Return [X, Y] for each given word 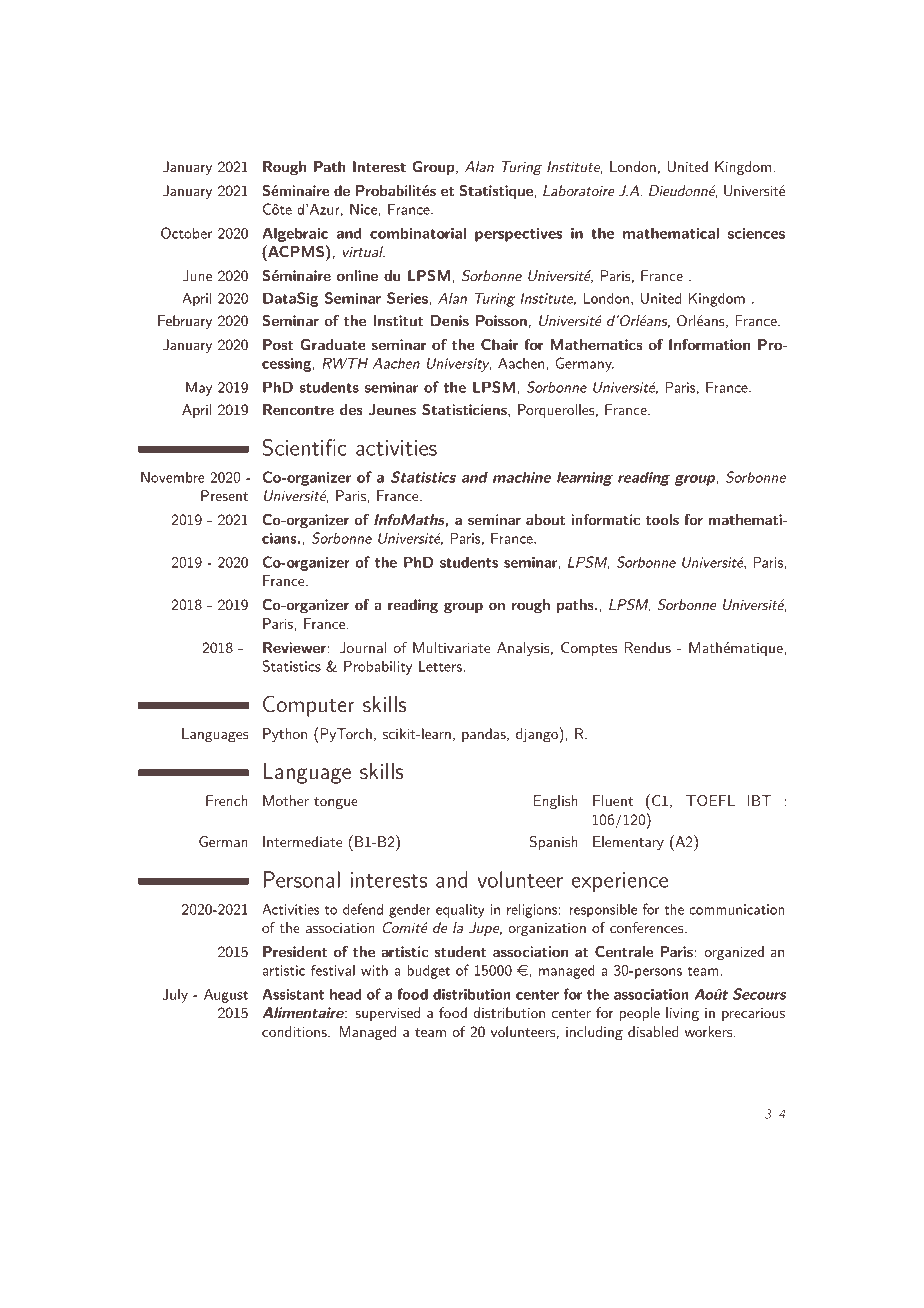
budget [428, 971]
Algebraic [295, 234]
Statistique [496, 192]
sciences [756, 233]
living [682, 1014]
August [226, 995]
